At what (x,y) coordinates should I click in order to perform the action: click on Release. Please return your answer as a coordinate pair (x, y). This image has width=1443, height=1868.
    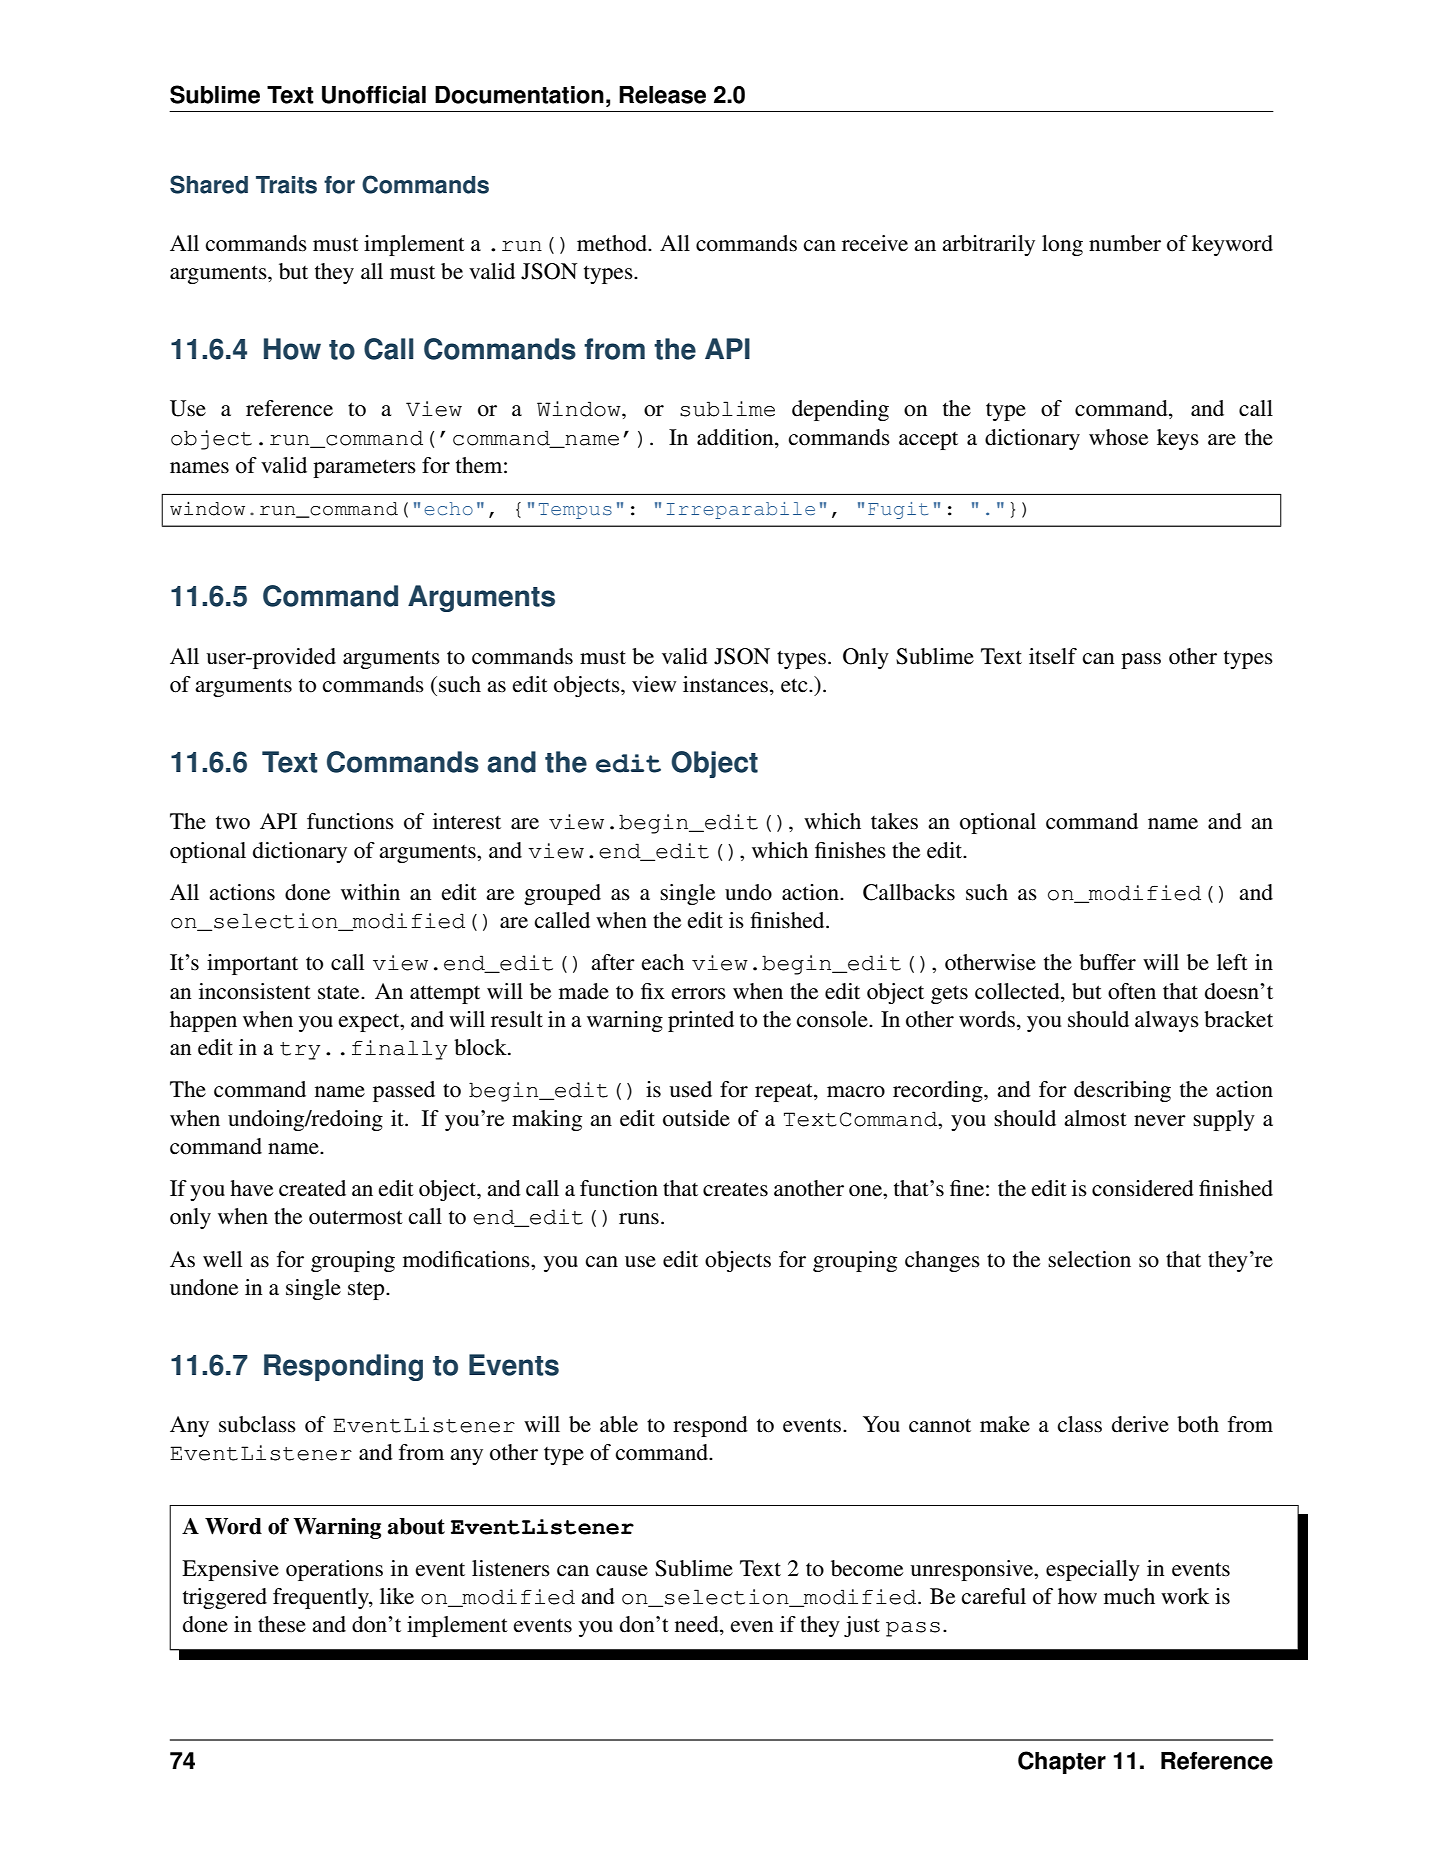
    Looking at the image, I should click on (662, 95).
